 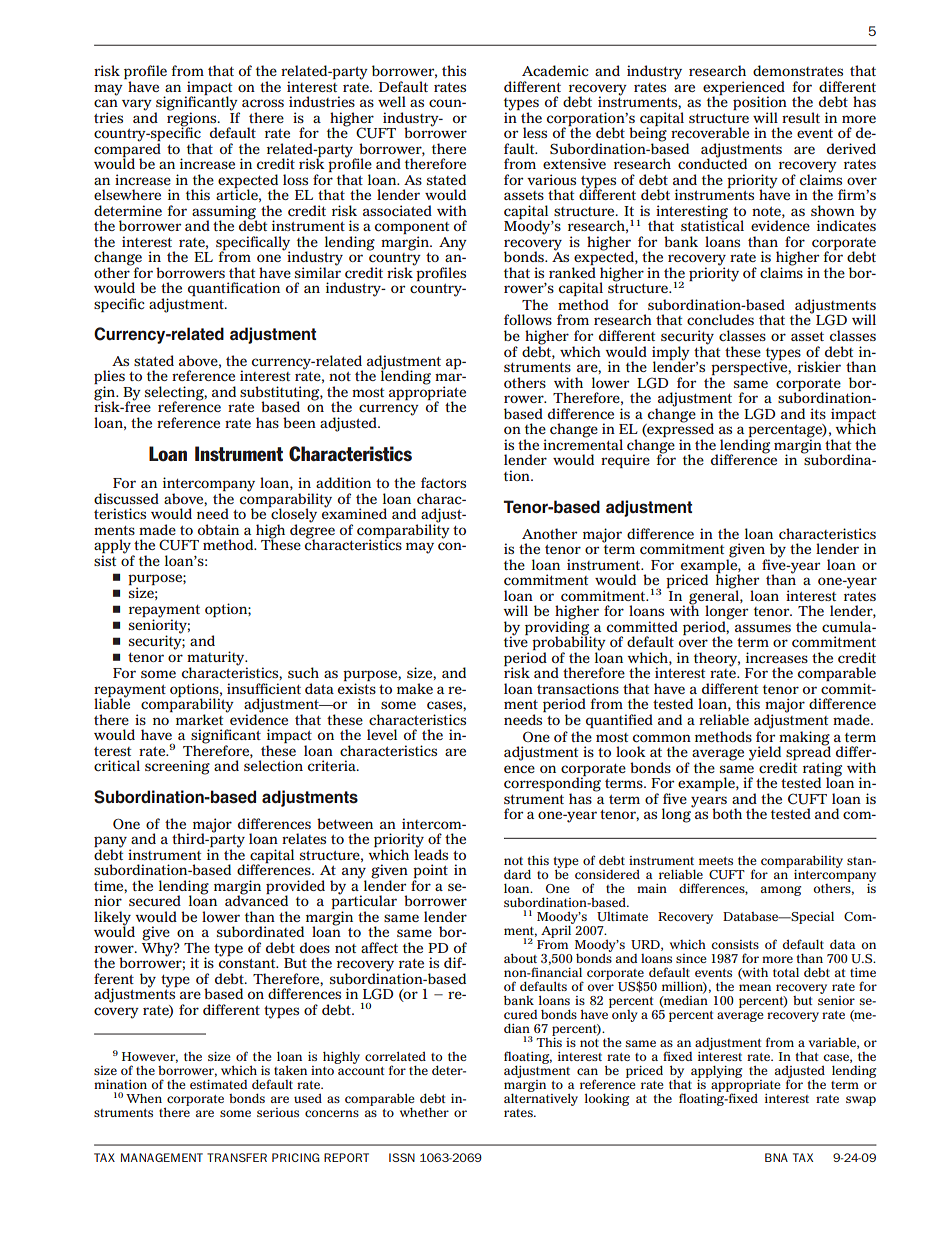 What do you see at coordinates (535, 132) in the screenshot?
I see `less` at bounding box center [535, 132].
